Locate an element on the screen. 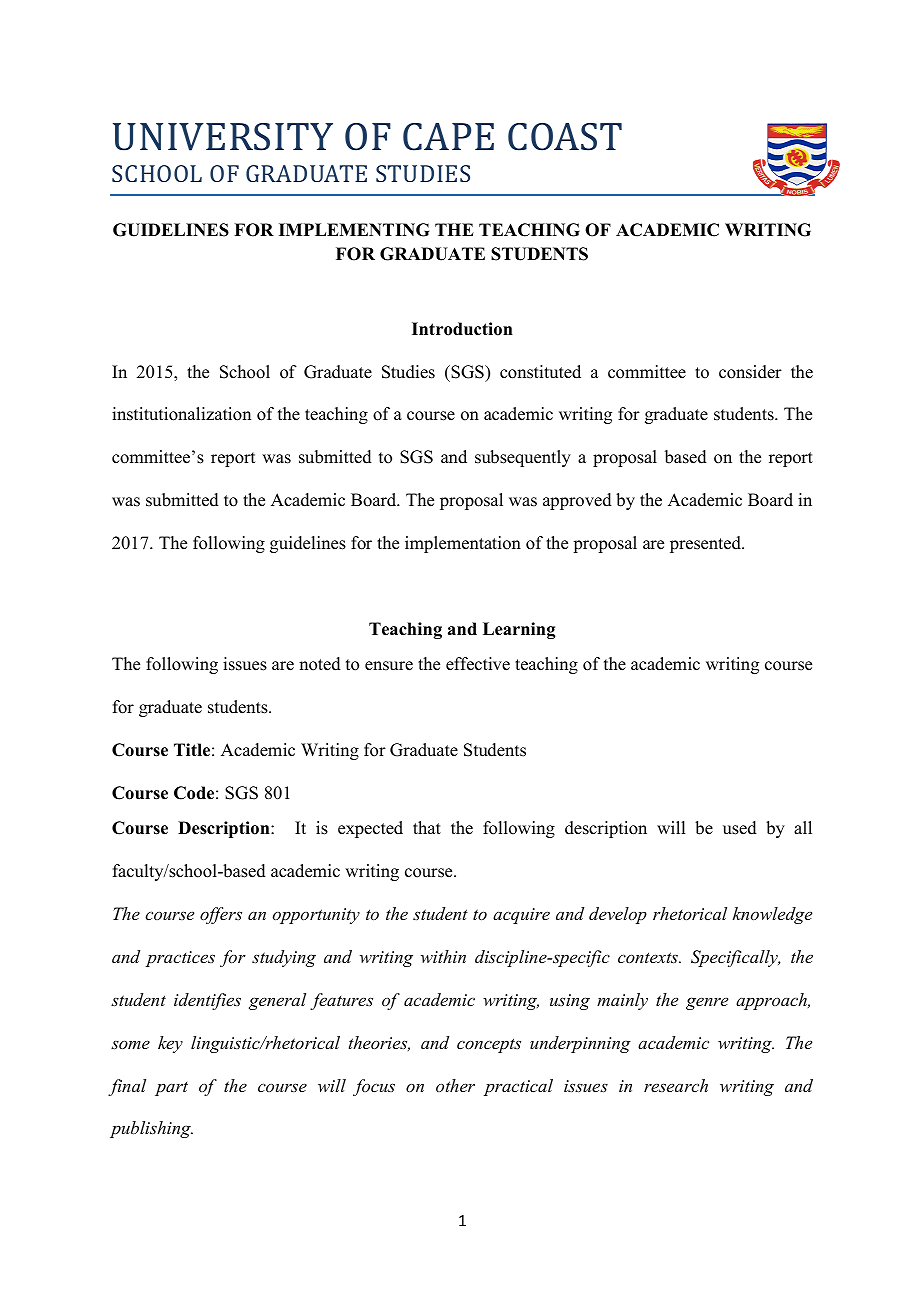  part is located at coordinates (171, 1089).
